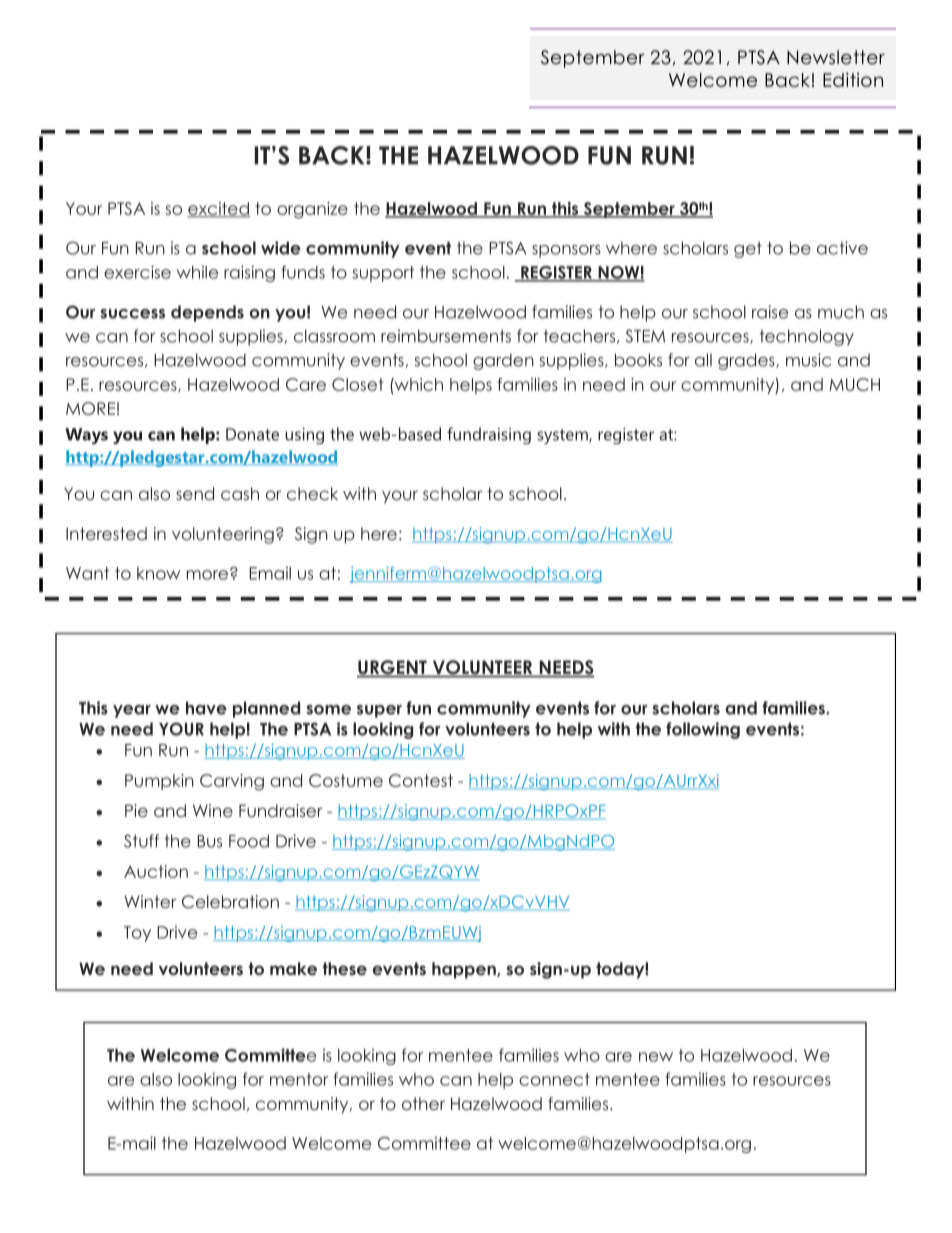 This screenshot has width=952, height=1233. I want to click on Auction, so click(156, 871).
